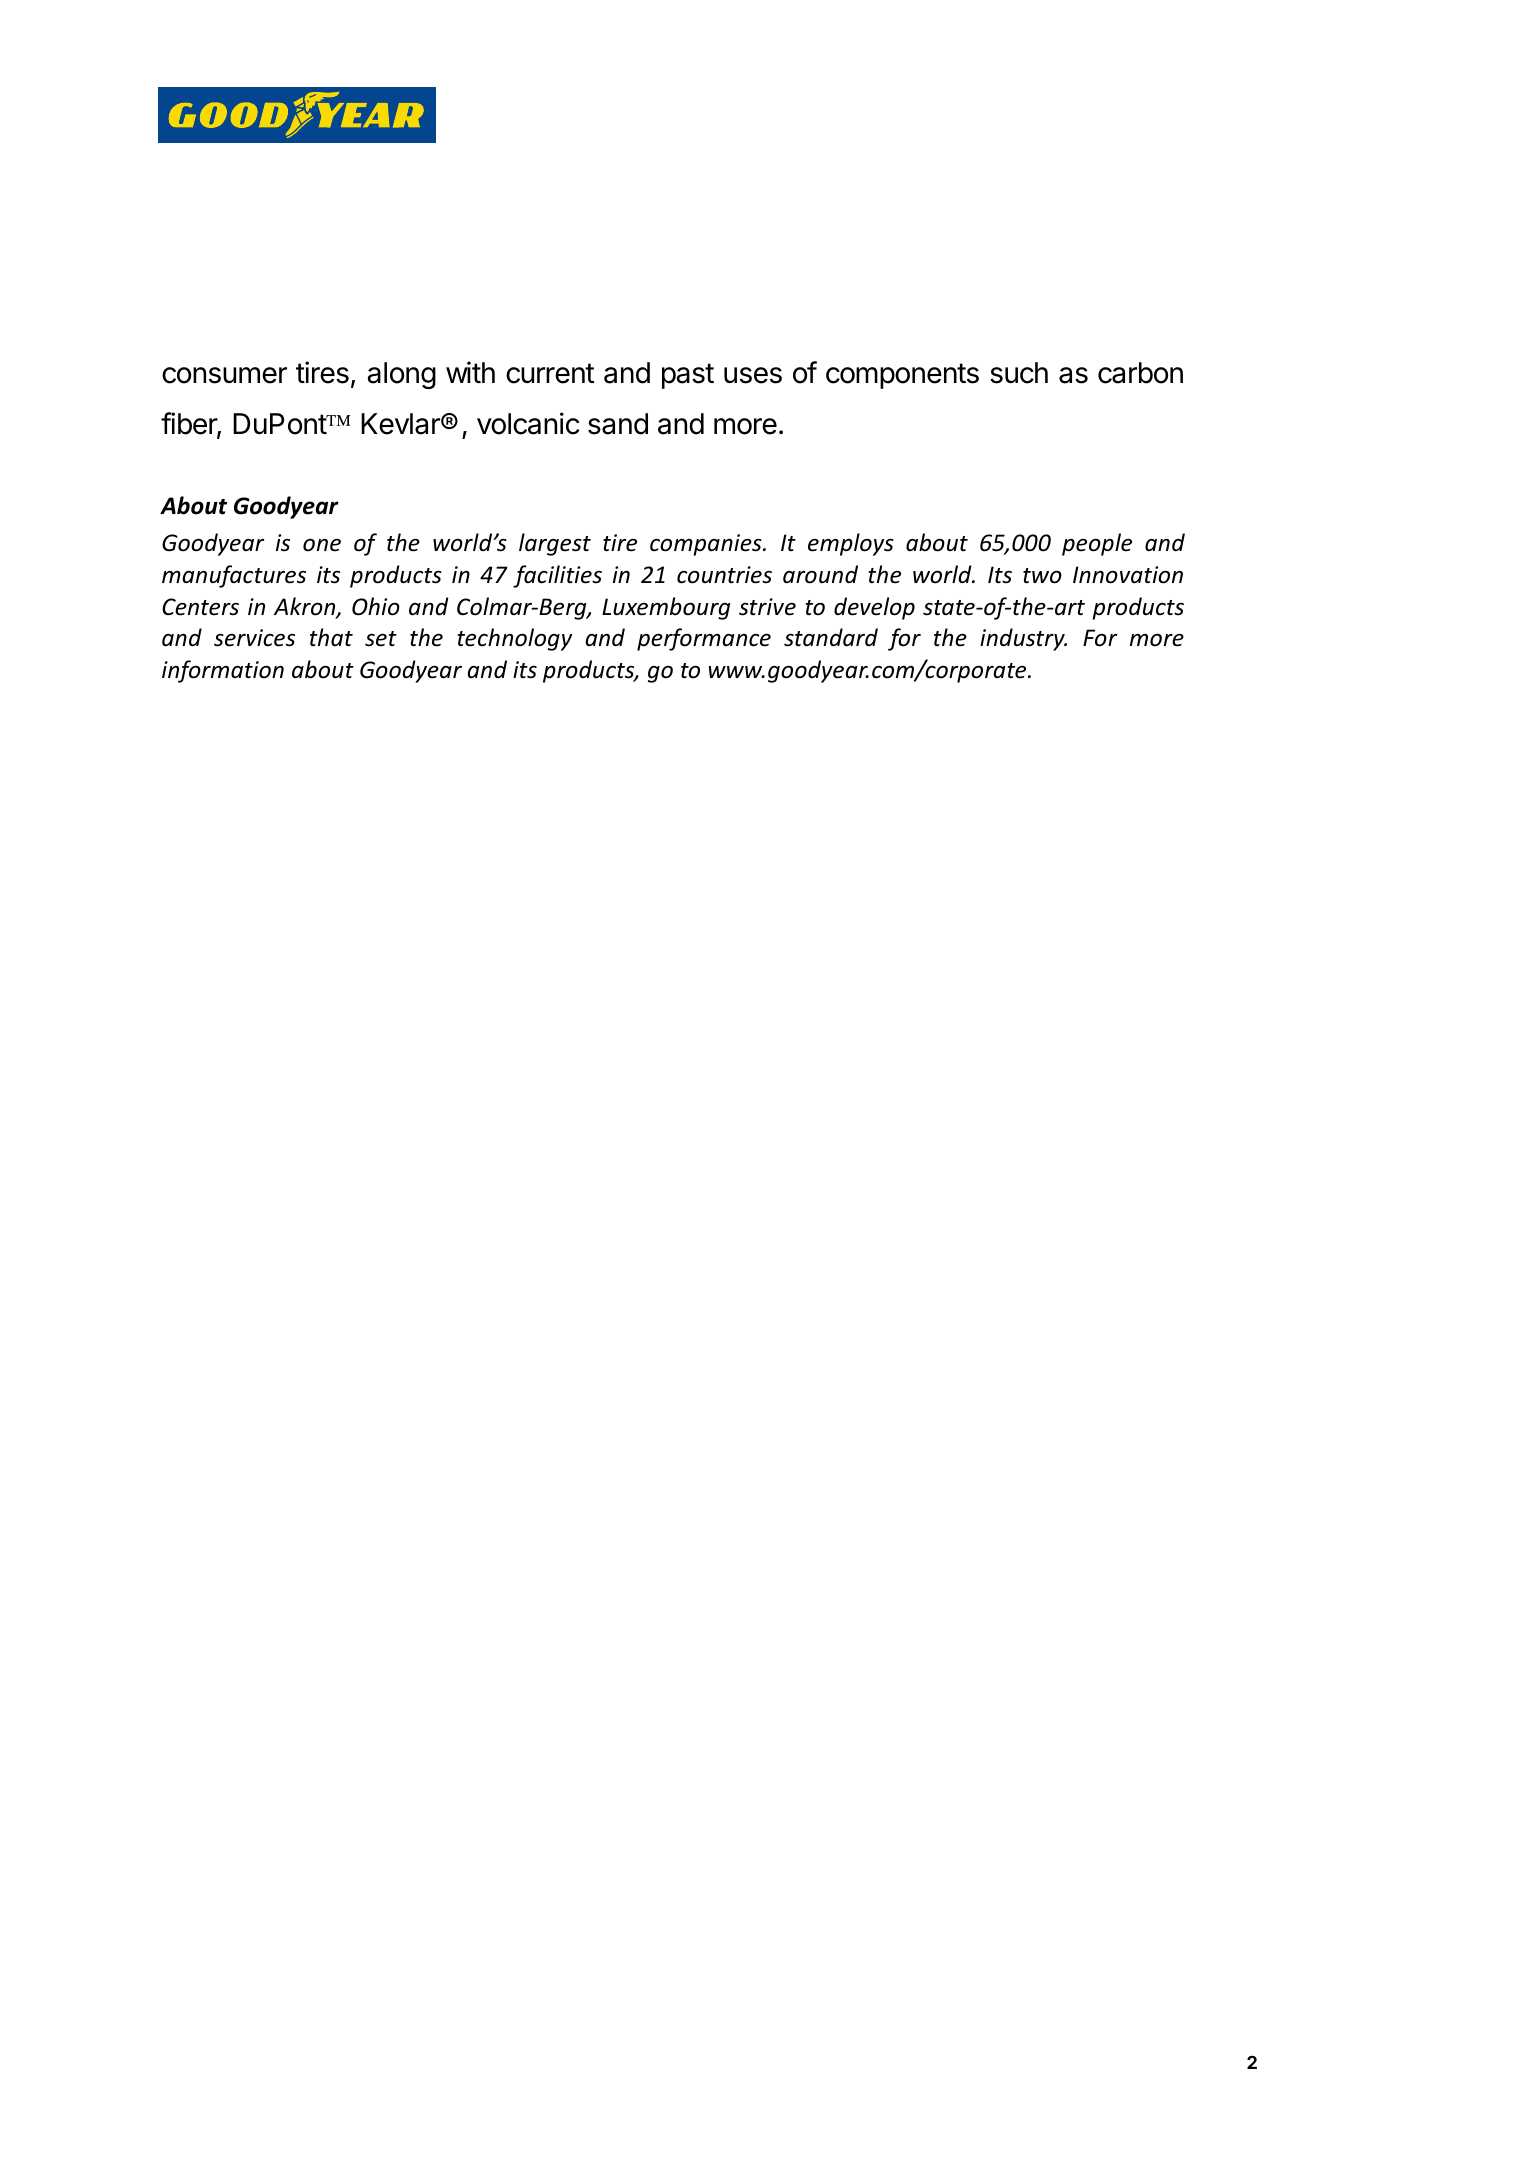 Image resolution: width=1540 pixels, height=2178 pixels. I want to click on industry, so click(1023, 639).
